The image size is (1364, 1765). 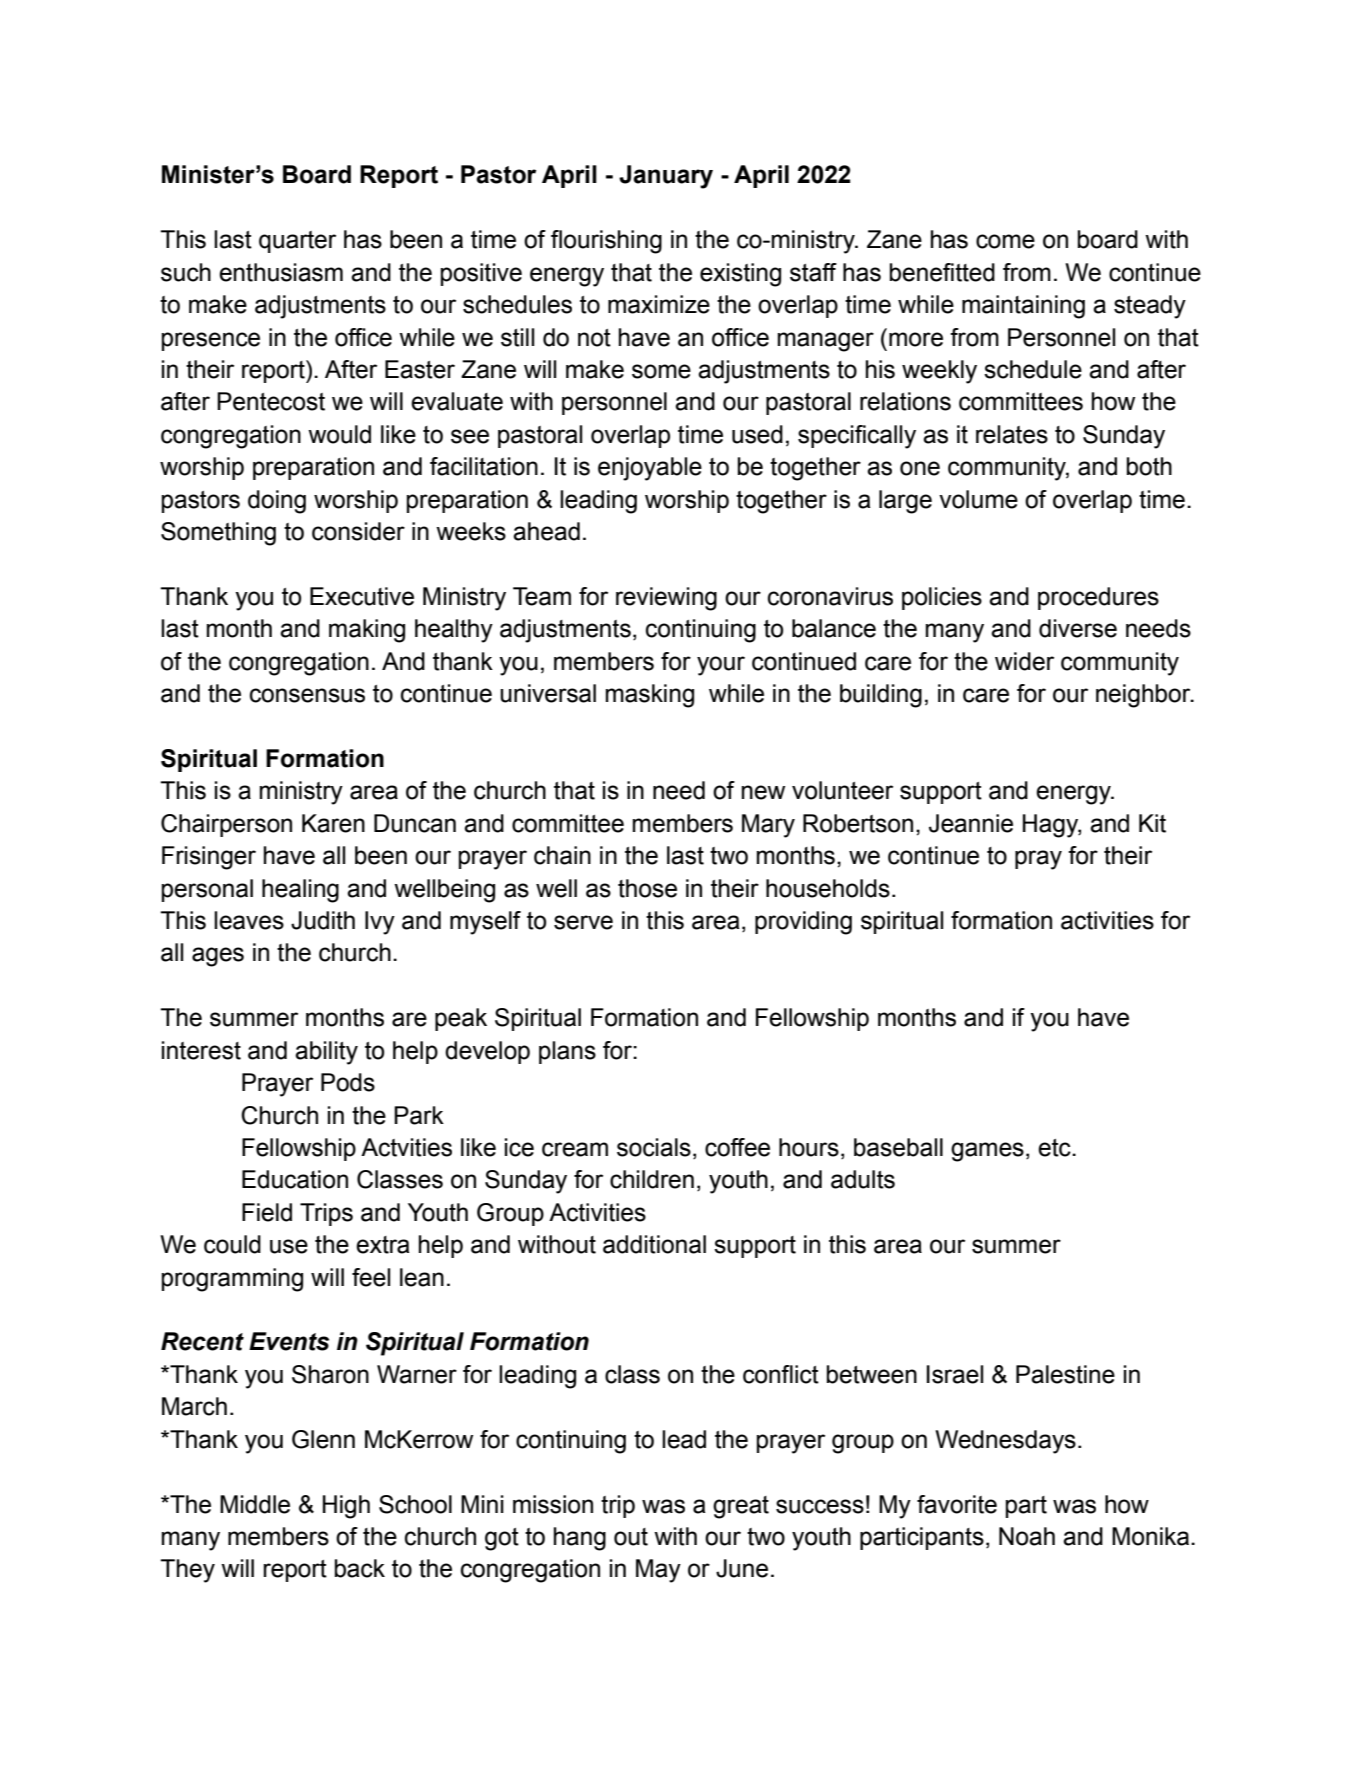 I want to click on doing, so click(x=277, y=502).
